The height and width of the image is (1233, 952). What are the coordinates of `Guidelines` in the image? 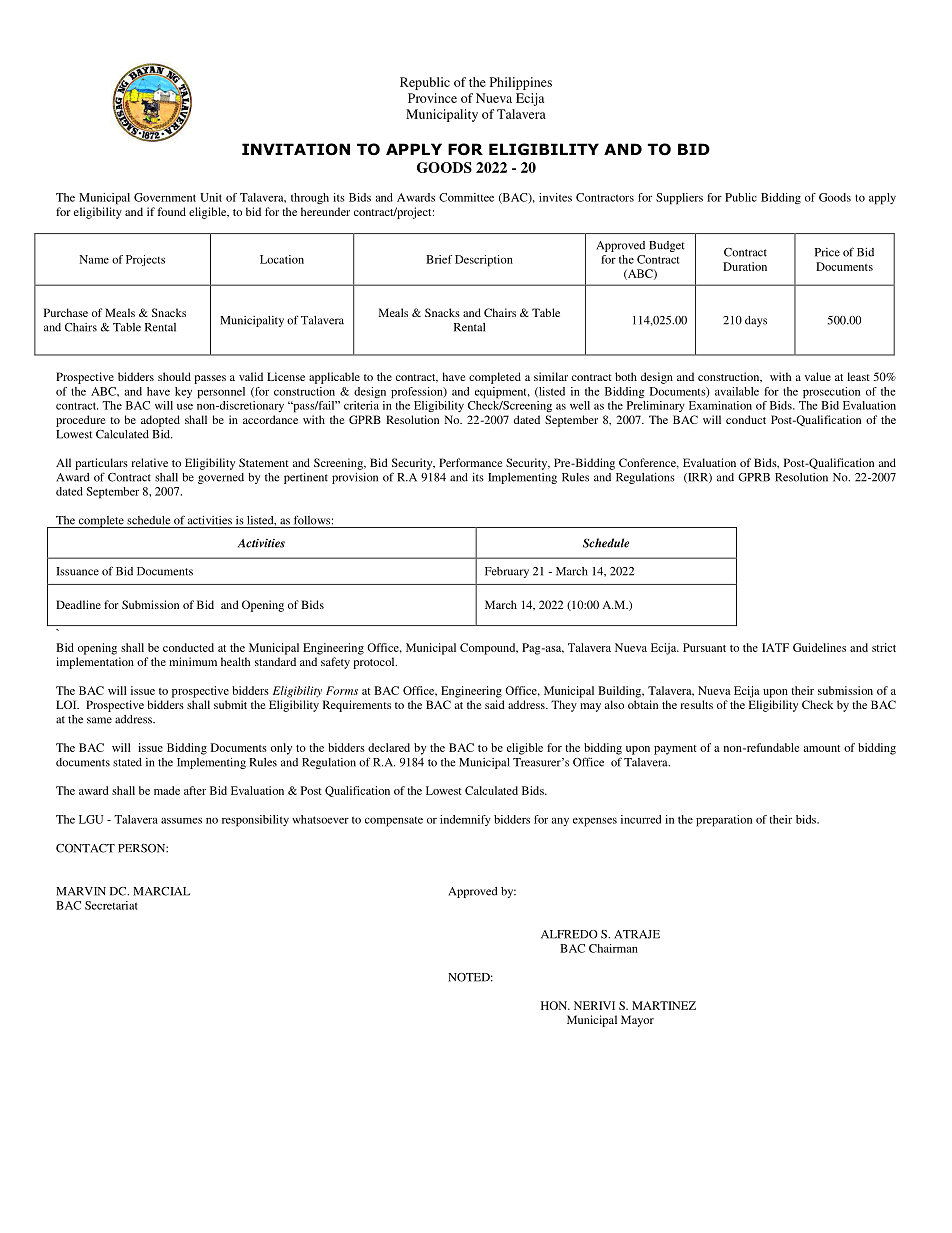 It's located at (819, 647).
